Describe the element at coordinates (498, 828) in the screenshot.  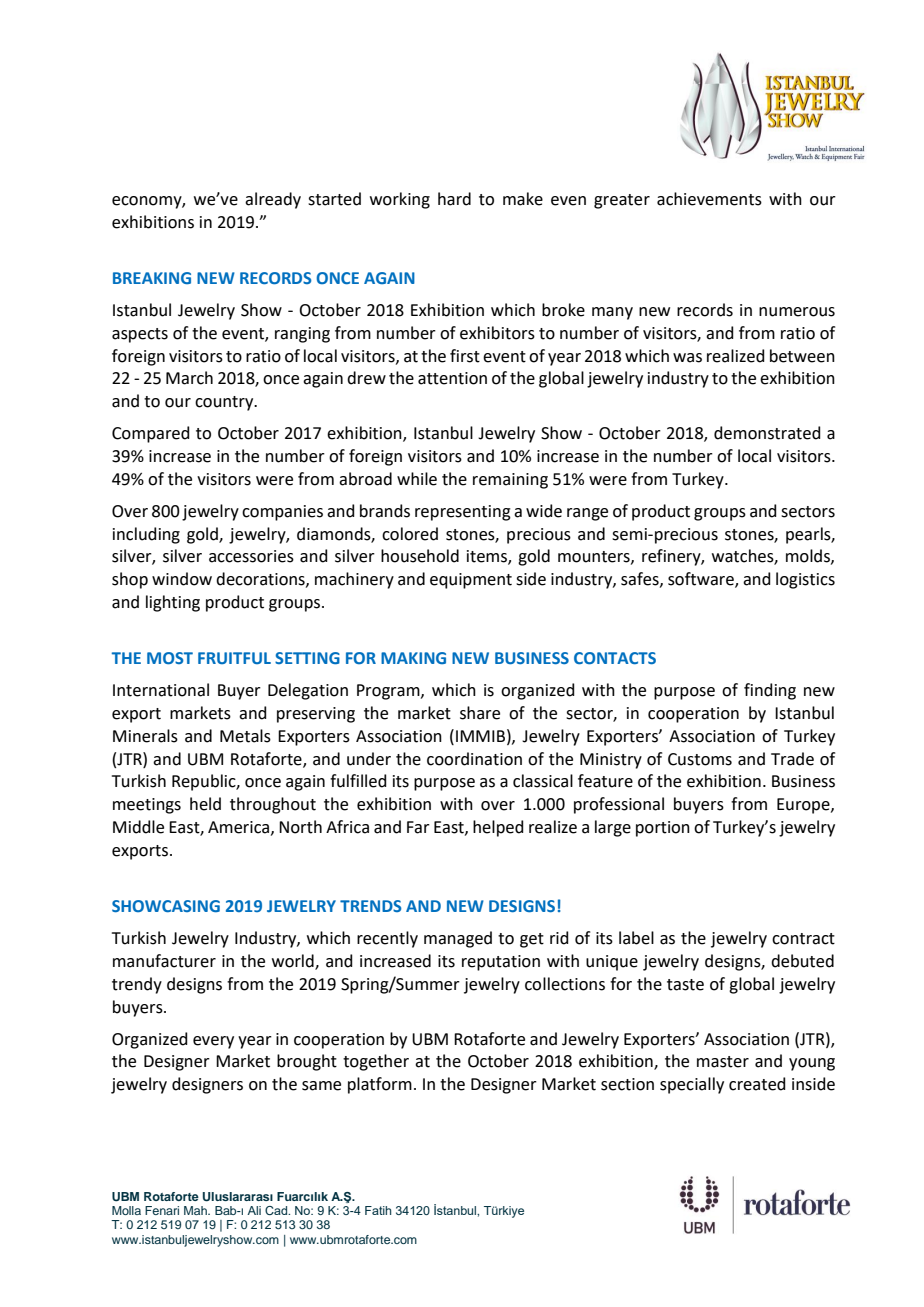
I see `helped` at that location.
